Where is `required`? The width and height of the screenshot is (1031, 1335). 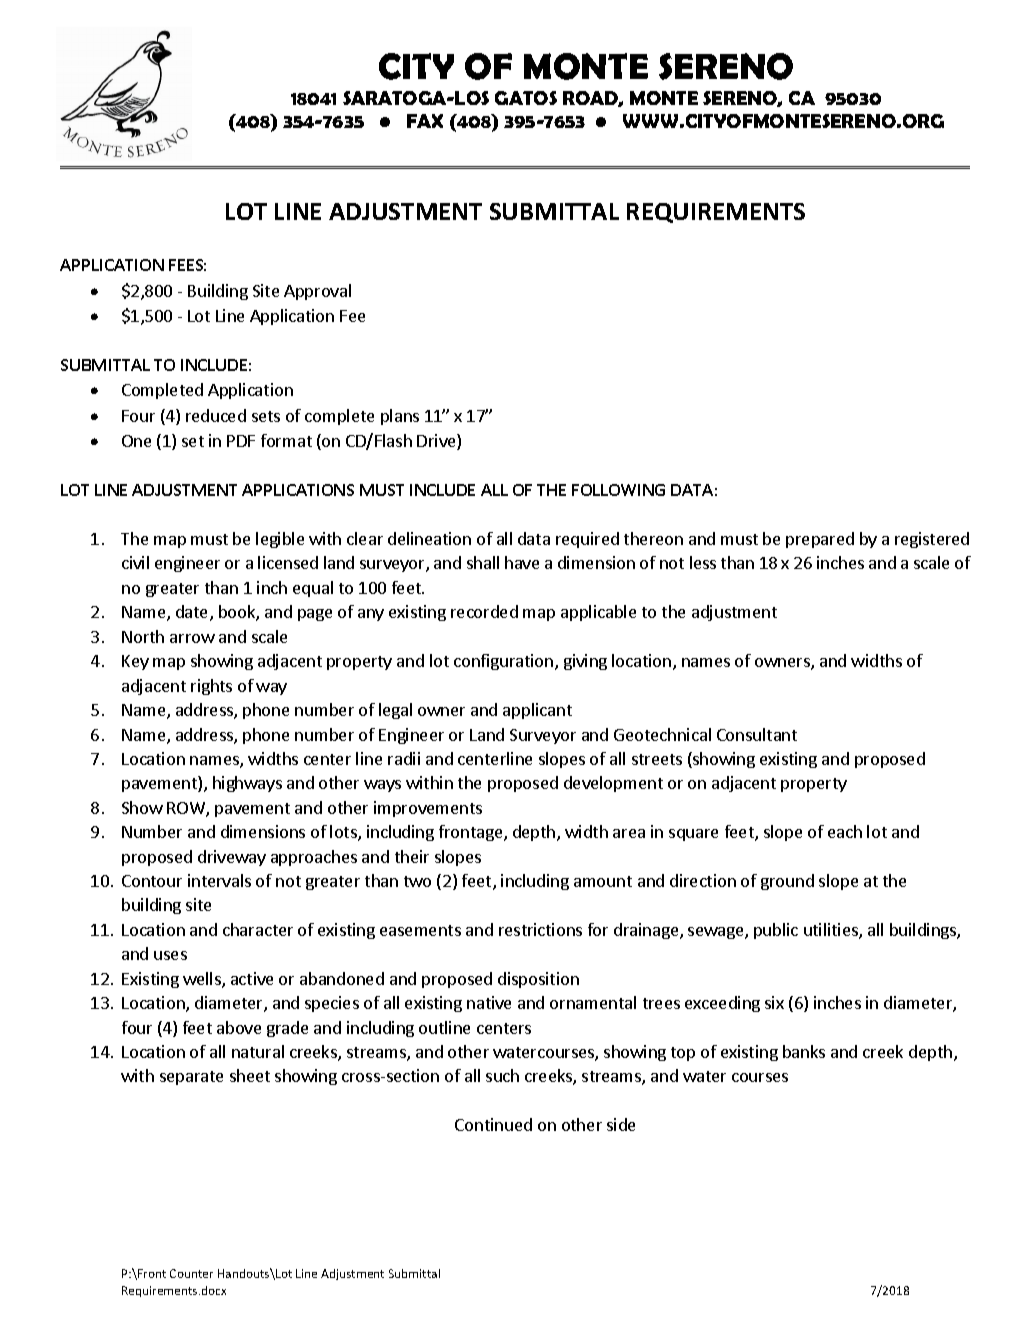
required is located at coordinates (587, 540).
